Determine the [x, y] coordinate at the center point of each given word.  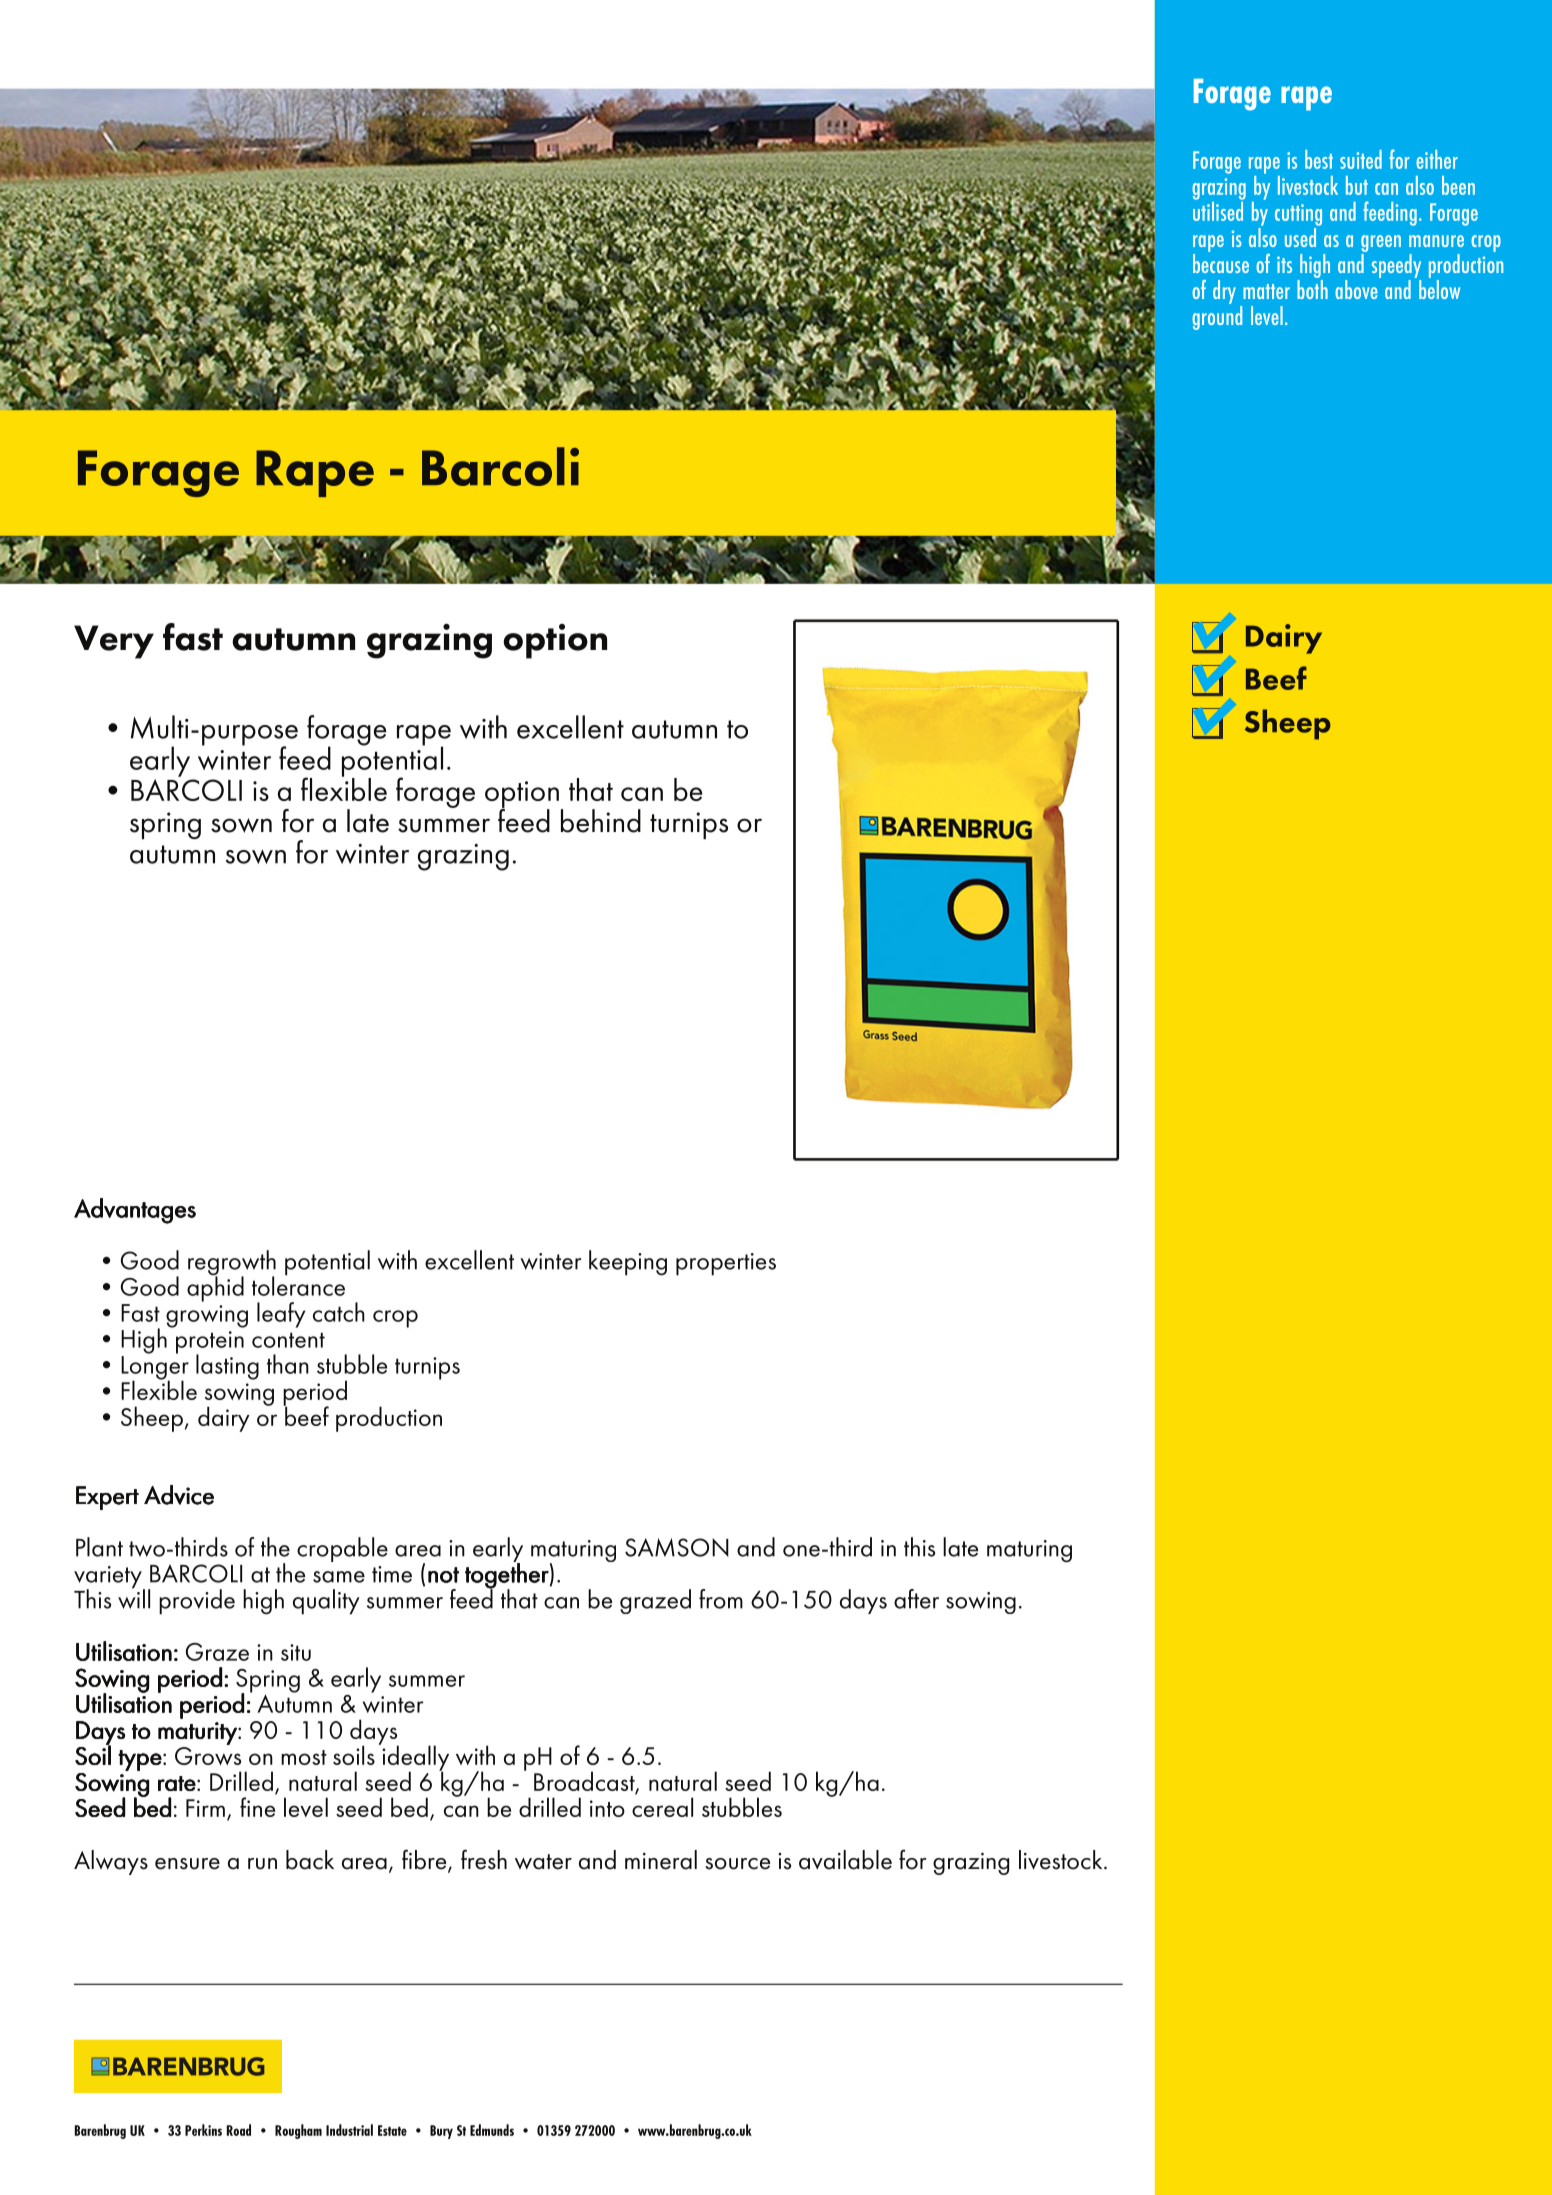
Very [114, 642]
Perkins [203, 2130]
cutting [1298, 215]
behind [601, 821]
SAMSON [677, 1547]
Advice [179, 1495]
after [916, 1599]
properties [726, 1264]
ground [1217, 316]
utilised [1218, 210]
